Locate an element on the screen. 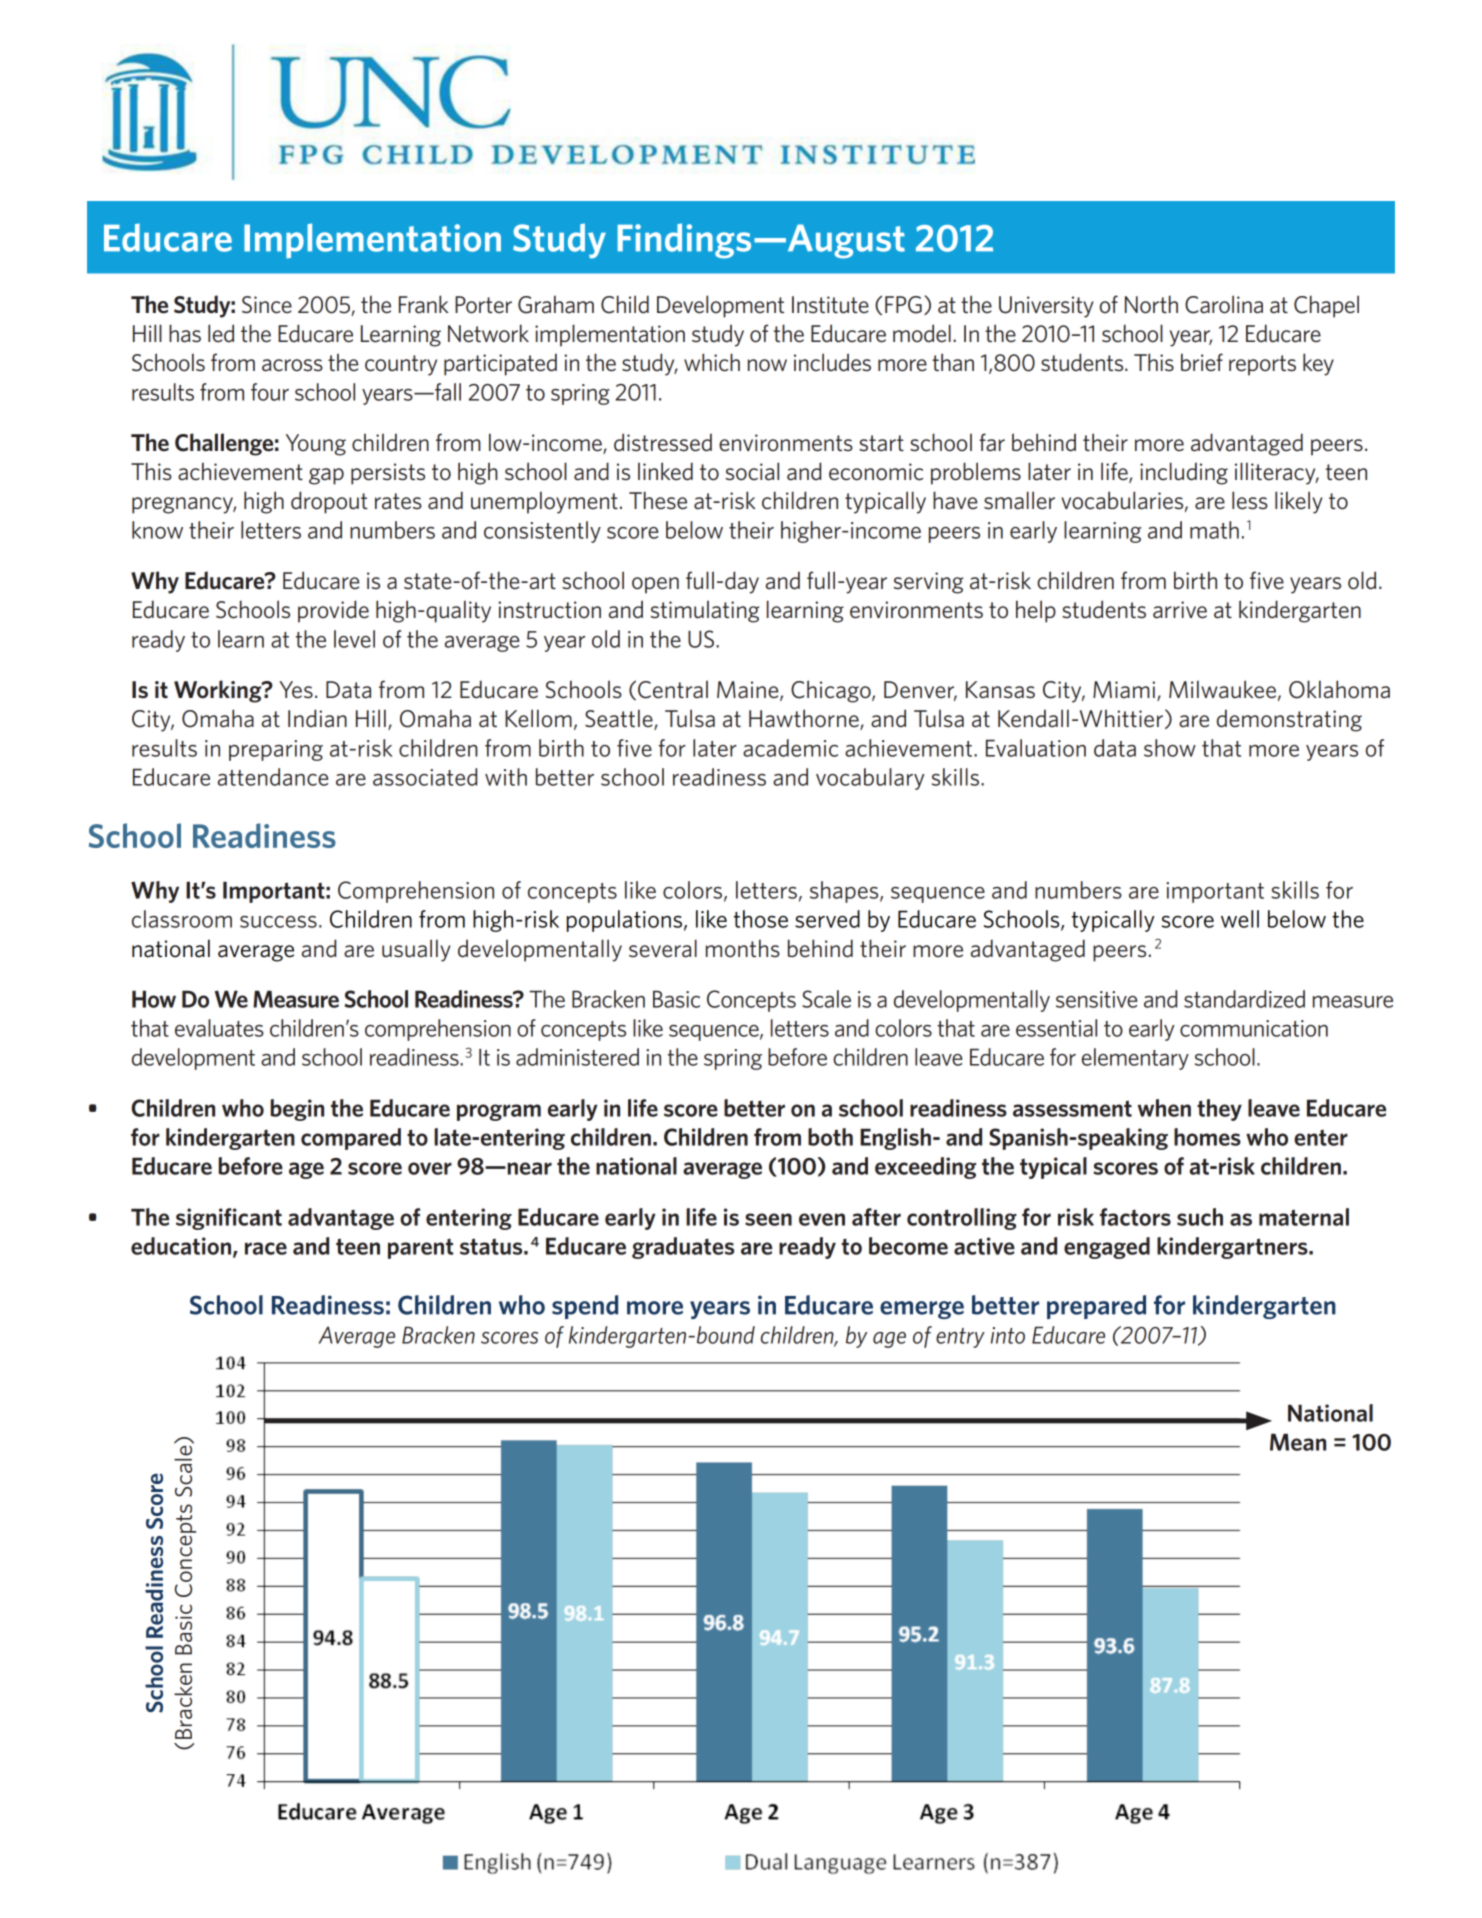 Image resolution: width=1482 pixels, height=1918 pixels. across is located at coordinates (292, 365).
